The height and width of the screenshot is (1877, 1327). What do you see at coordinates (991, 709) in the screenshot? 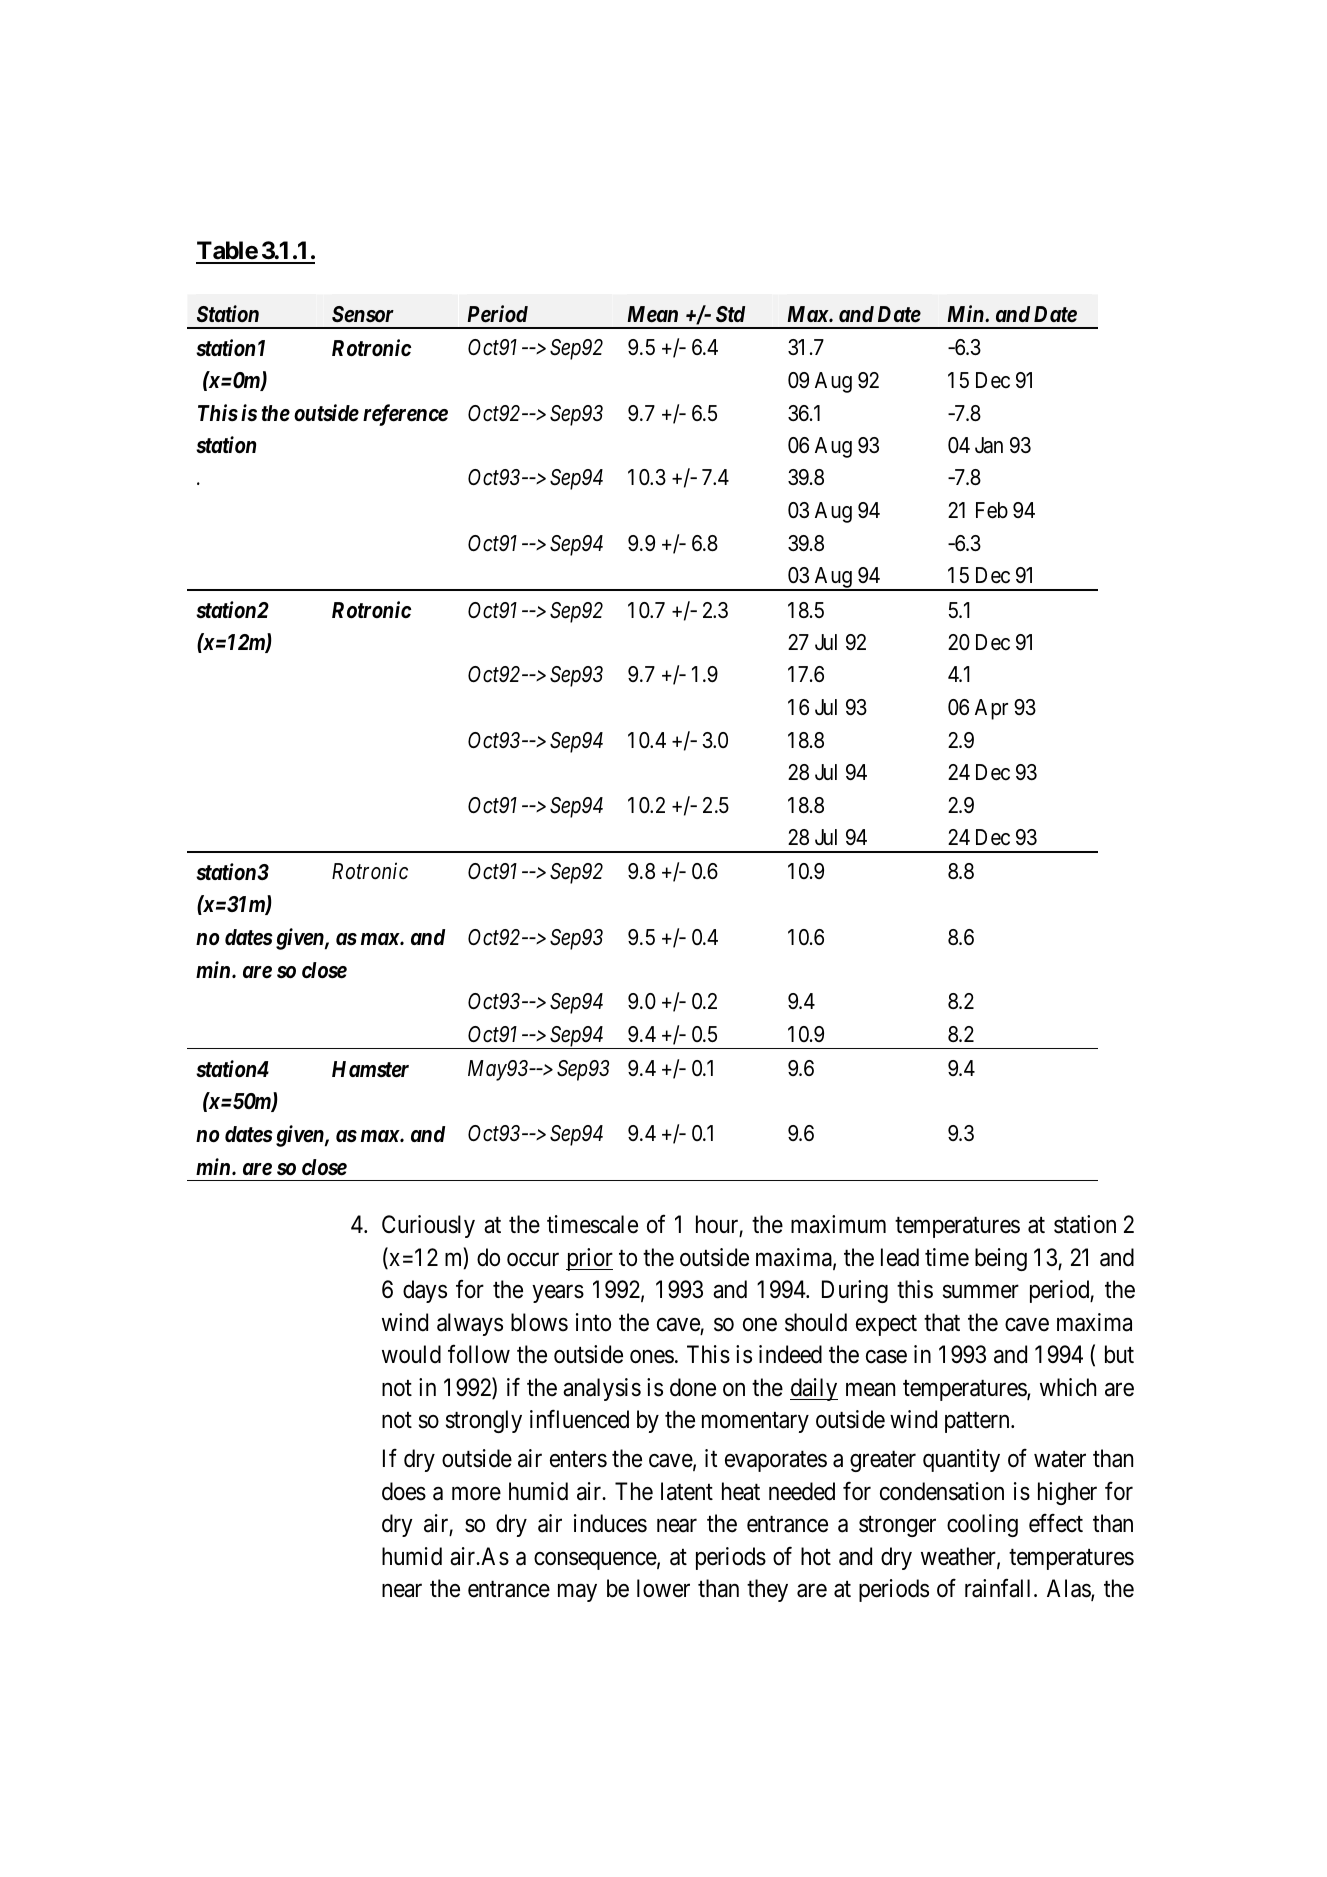
I see `Apr` at bounding box center [991, 709].
